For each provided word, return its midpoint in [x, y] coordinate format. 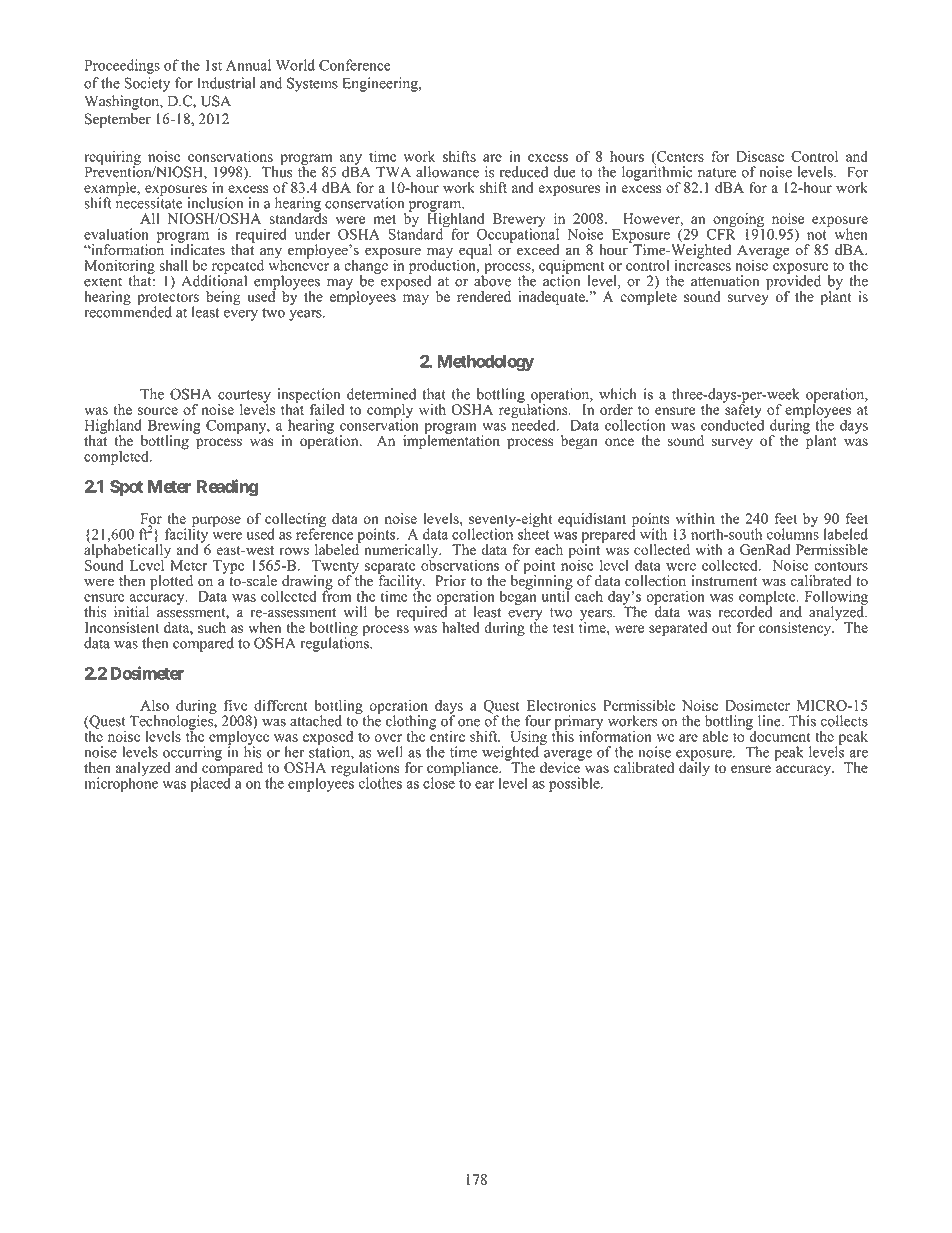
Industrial [226, 83]
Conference [355, 65]
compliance [463, 770]
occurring [192, 754]
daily [694, 768]
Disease [760, 156]
